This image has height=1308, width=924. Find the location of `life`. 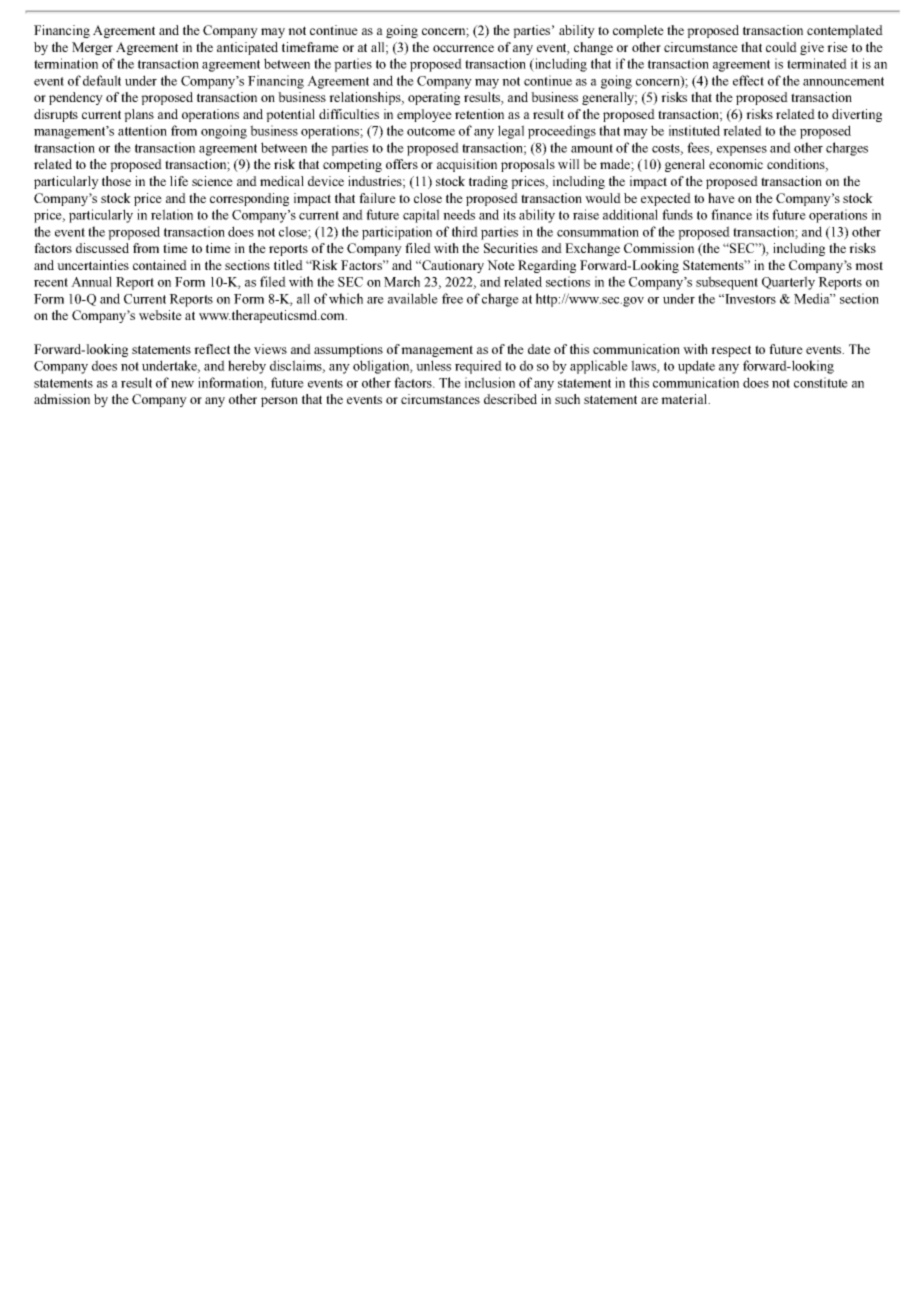

life is located at coordinates (179, 181).
